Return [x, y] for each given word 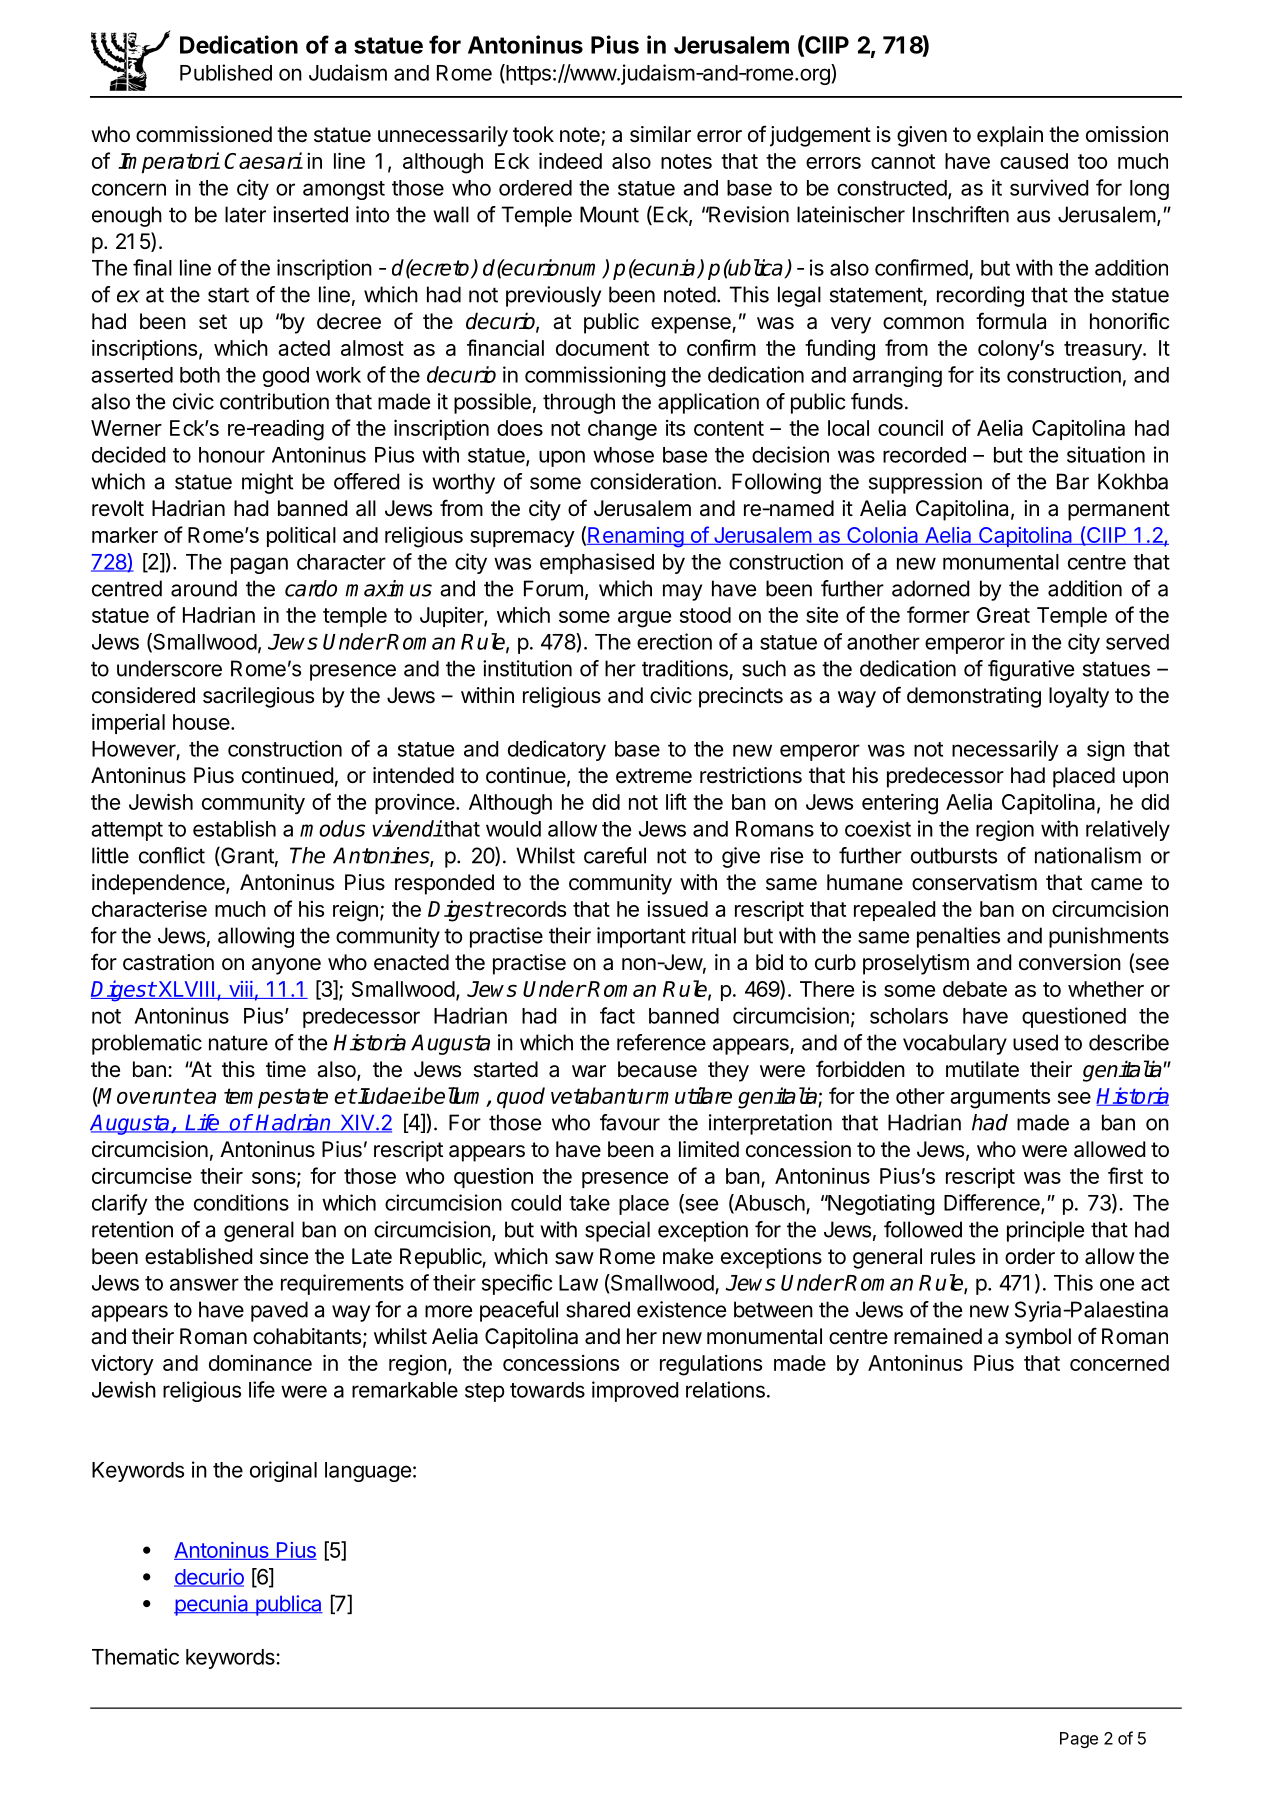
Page [1079, 1740]
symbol [1038, 1338]
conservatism [974, 882]
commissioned [204, 134]
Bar [1073, 481]
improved [635, 1391]
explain [1010, 136]
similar [660, 134]
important [641, 937]
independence [159, 884]
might [267, 483]
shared [598, 1309]
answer [204, 1284]
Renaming [635, 537]
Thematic [135, 1656]
